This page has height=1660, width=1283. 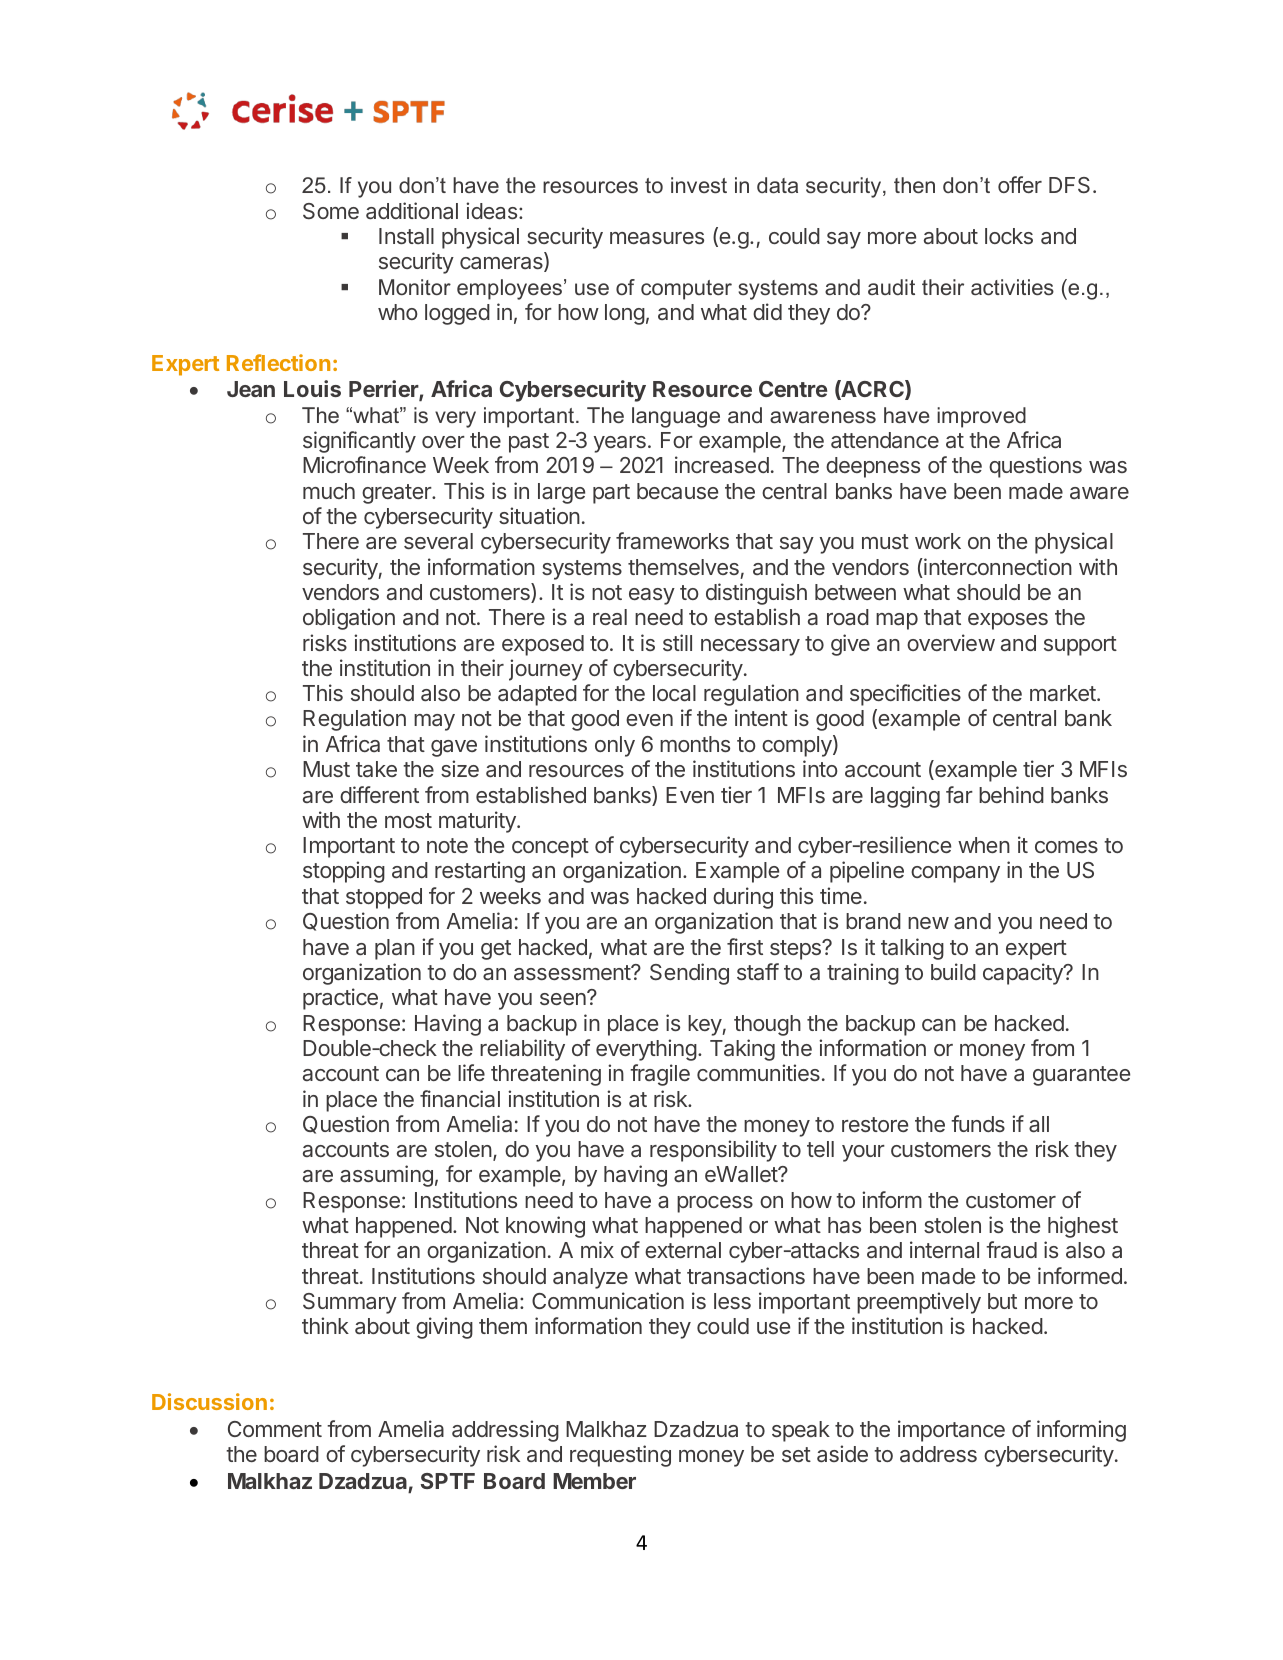 I want to click on exposes, so click(x=1008, y=621).
